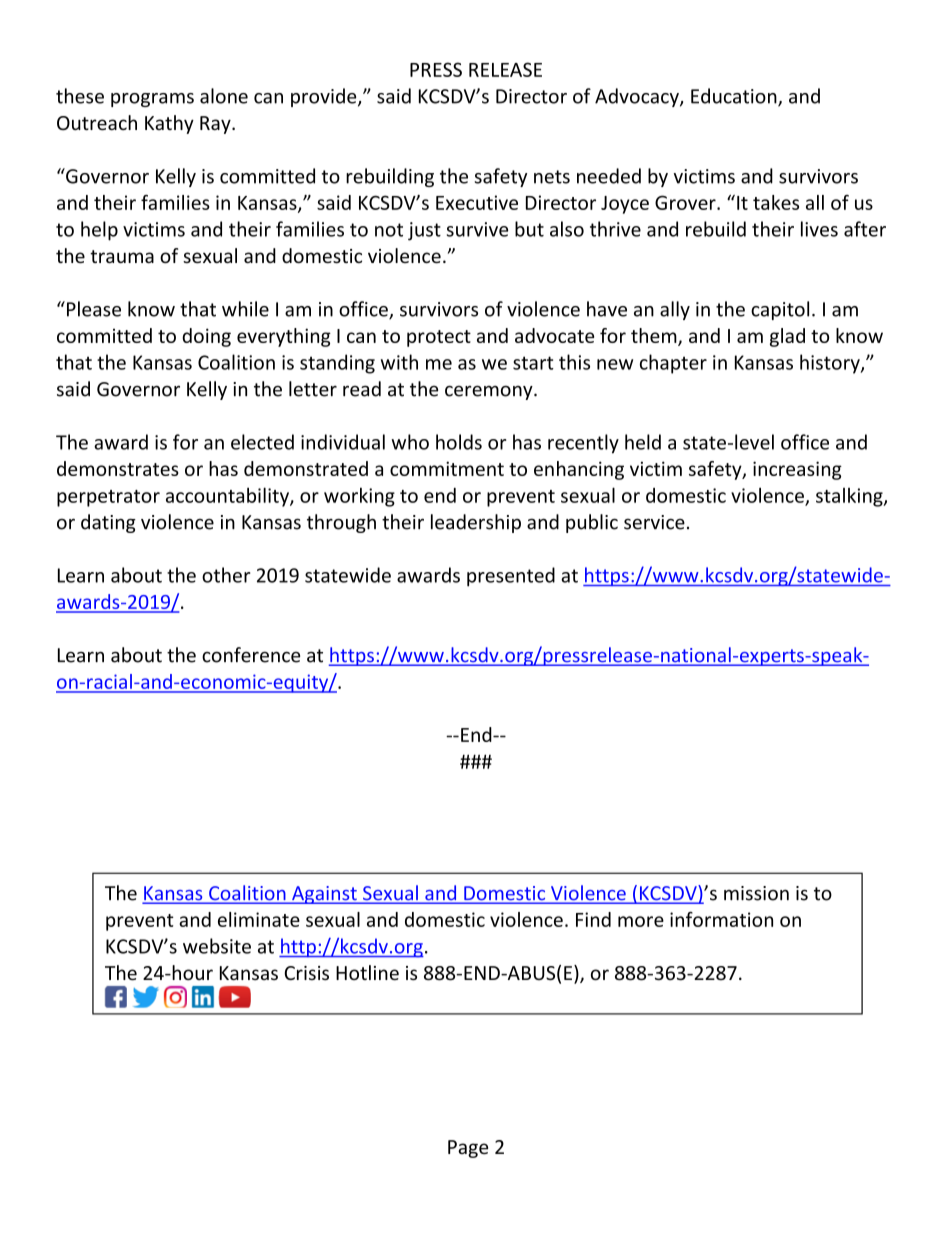  What do you see at coordinates (654, 522) in the screenshot?
I see `service` at bounding box center [654, 522].
